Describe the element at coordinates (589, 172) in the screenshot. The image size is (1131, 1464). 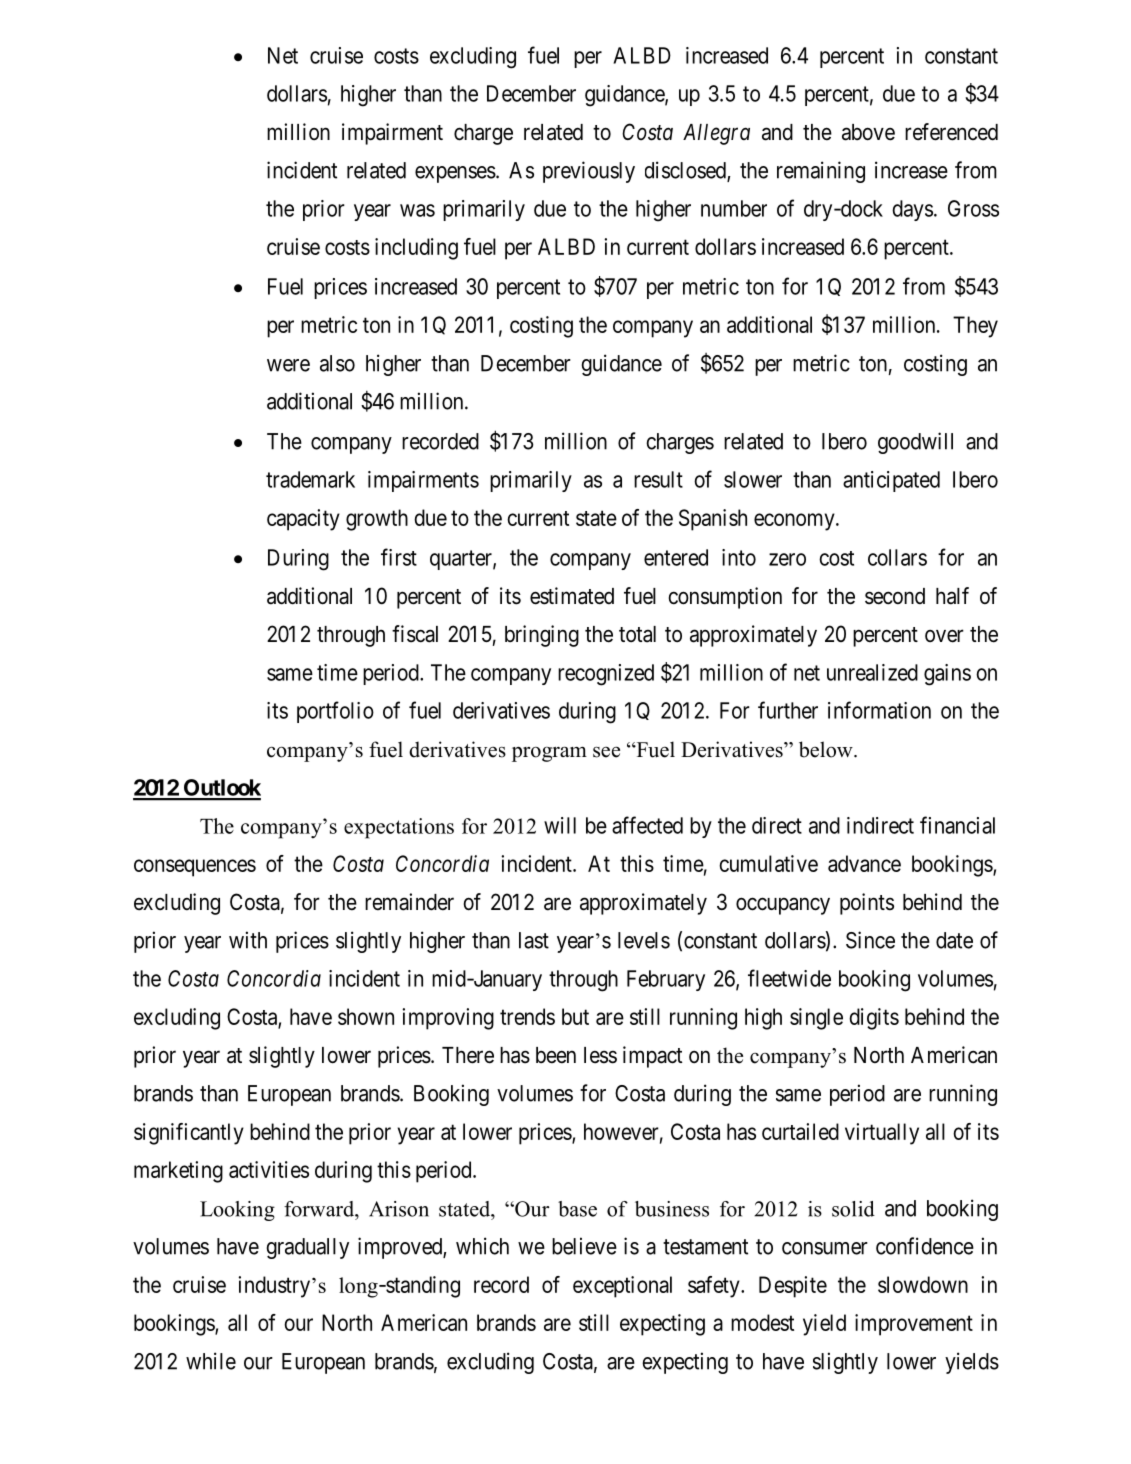
I see `previously` at that location.
